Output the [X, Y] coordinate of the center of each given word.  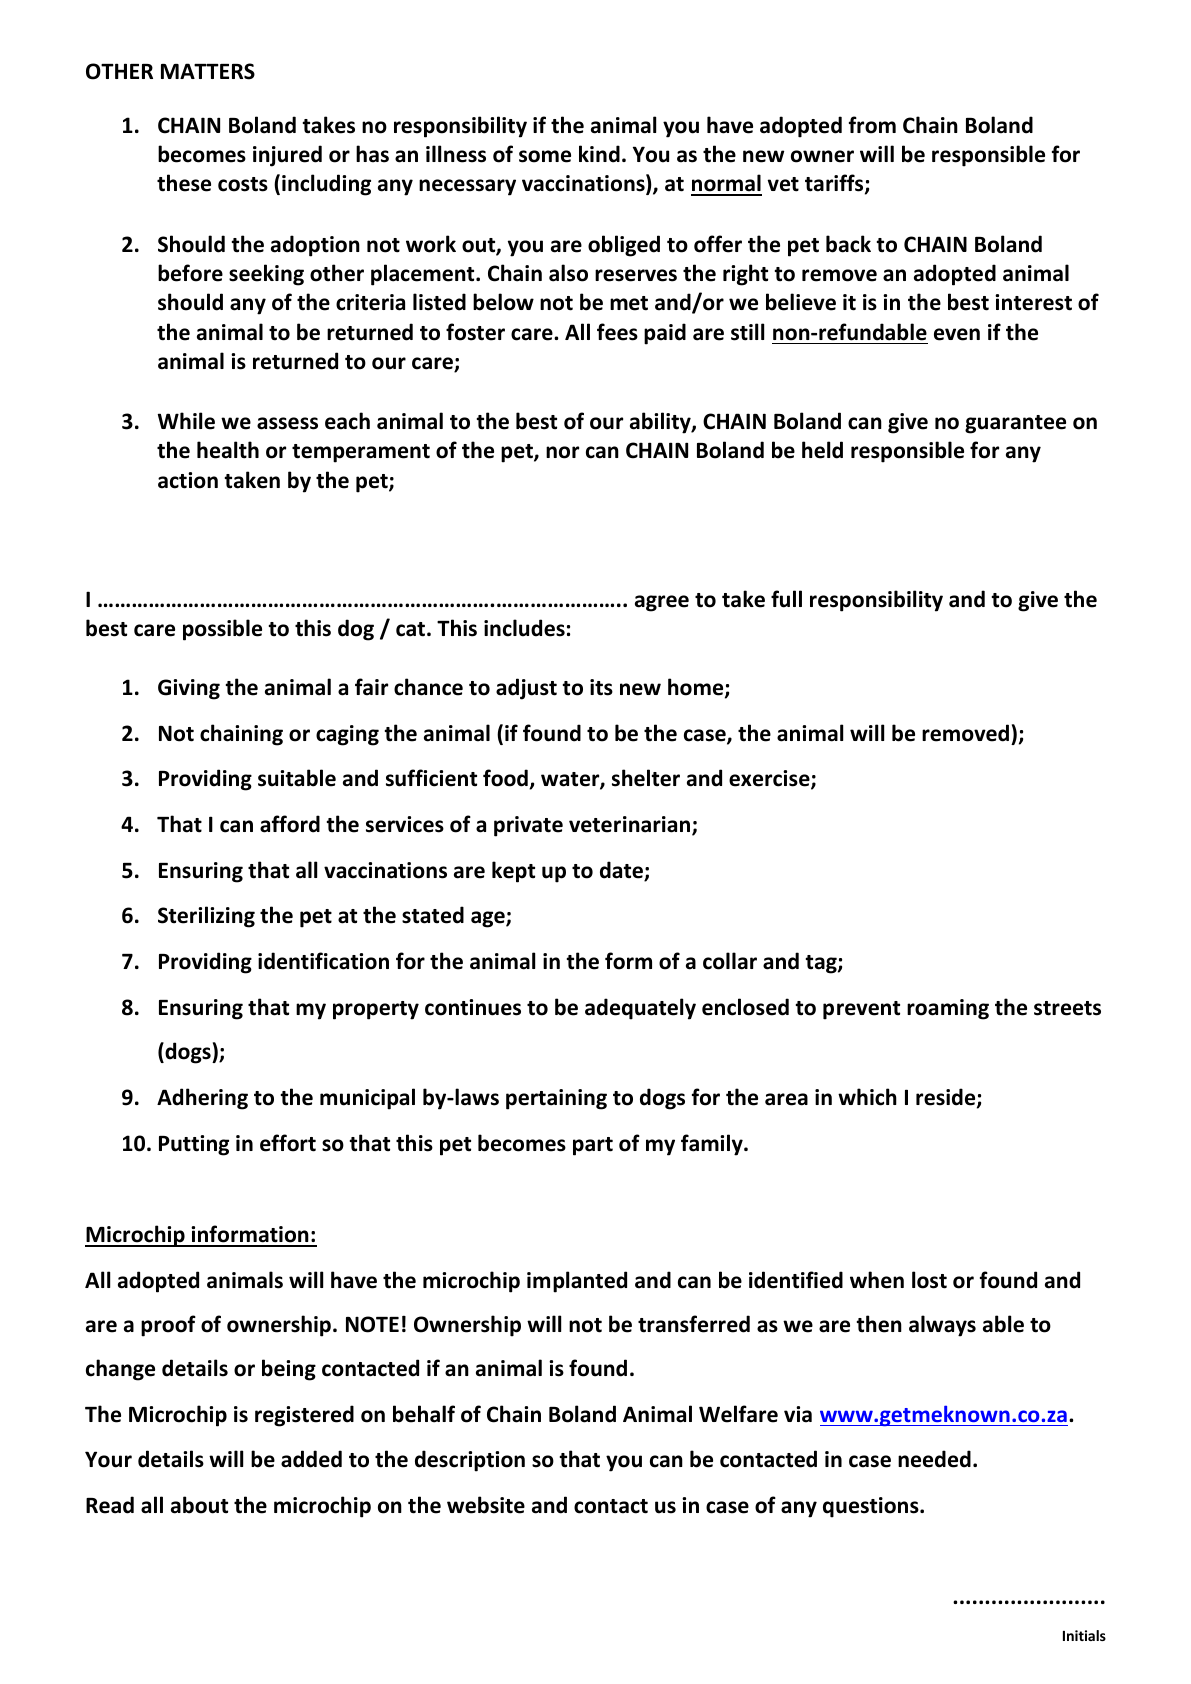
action [188, 480]
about [199, 1505]
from [872, 125]
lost [929, 1280]
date [622, 871]
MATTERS [208, 71]
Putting [194, 1145]
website [486, 1505]
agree [662, 603]
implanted [577, 1282]
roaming [948, 1009]
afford [290, 824]
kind [599, 154]
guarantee [1015, 424]
